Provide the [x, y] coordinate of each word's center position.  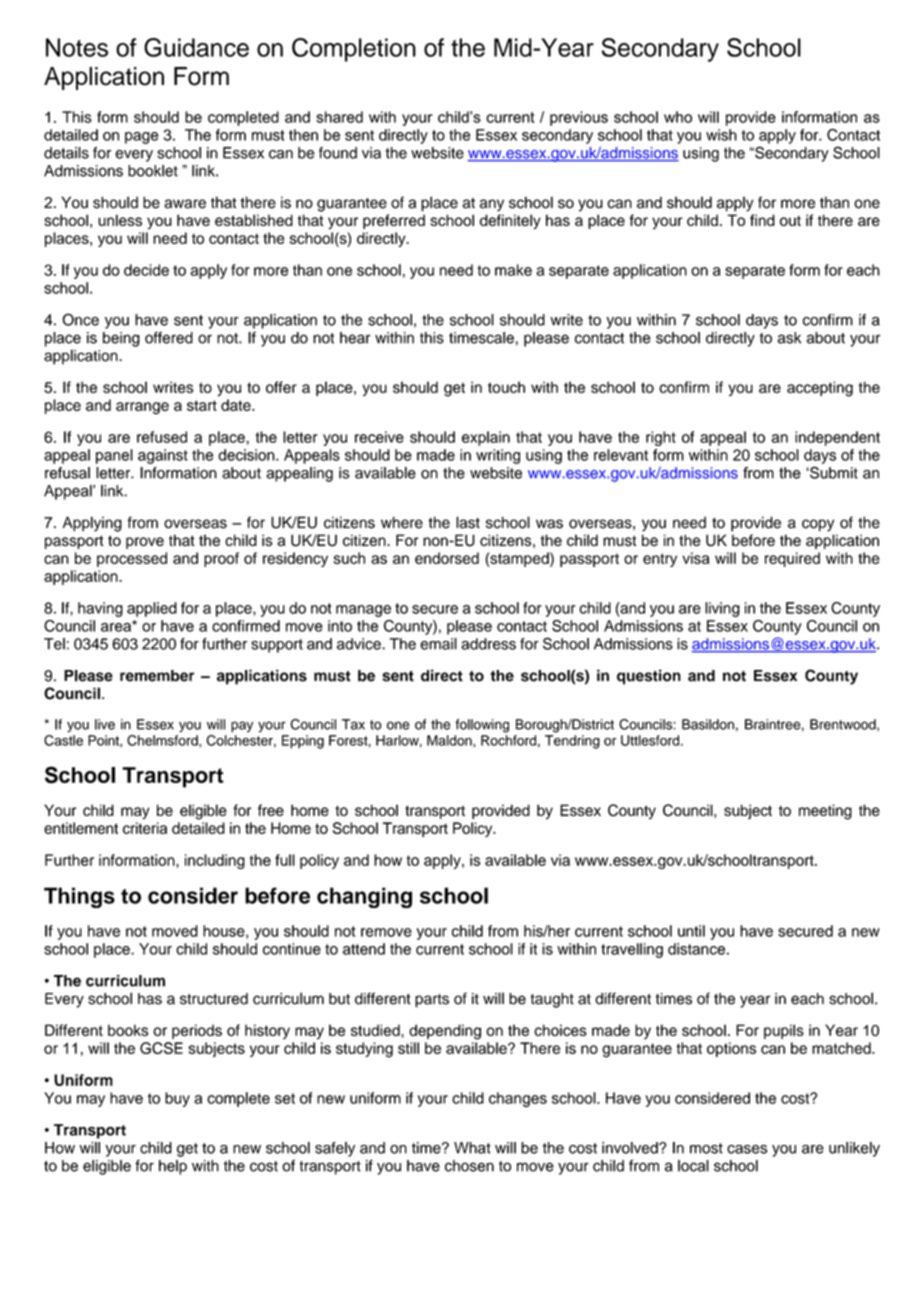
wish [721, 135]
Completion [354, 50]
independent [837, 438]
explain [486, 438]
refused [162, 437]
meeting [825, 812]
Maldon [450, 740]
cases [747, 1149]
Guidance [196, 47]
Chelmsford [163, 740]
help [173, 1167]
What [472, 1148]
